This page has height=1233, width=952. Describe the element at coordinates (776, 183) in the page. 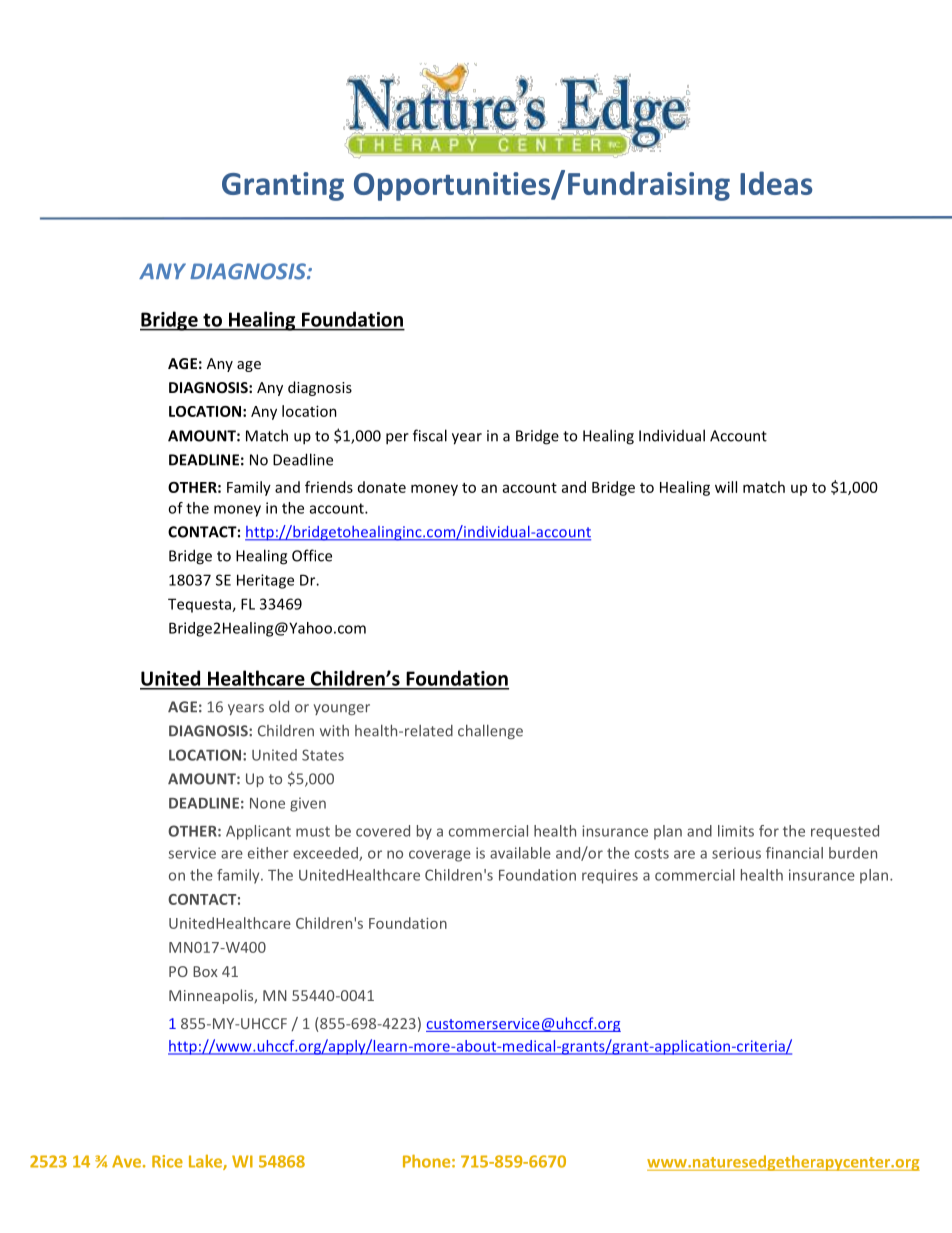

I see `Ideas` at that location.
